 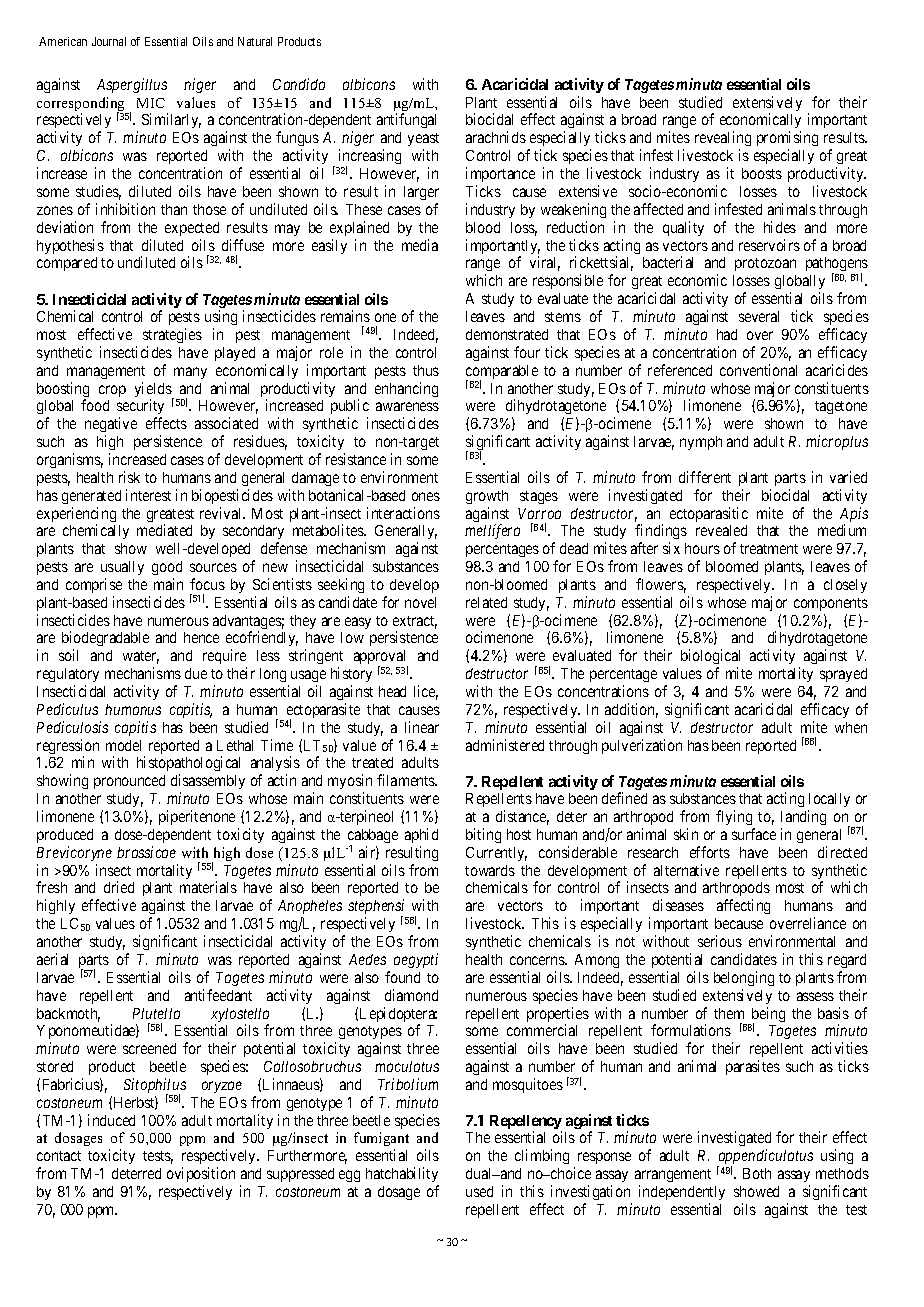 I want to click on filaments, so click(x=407, y=780).
